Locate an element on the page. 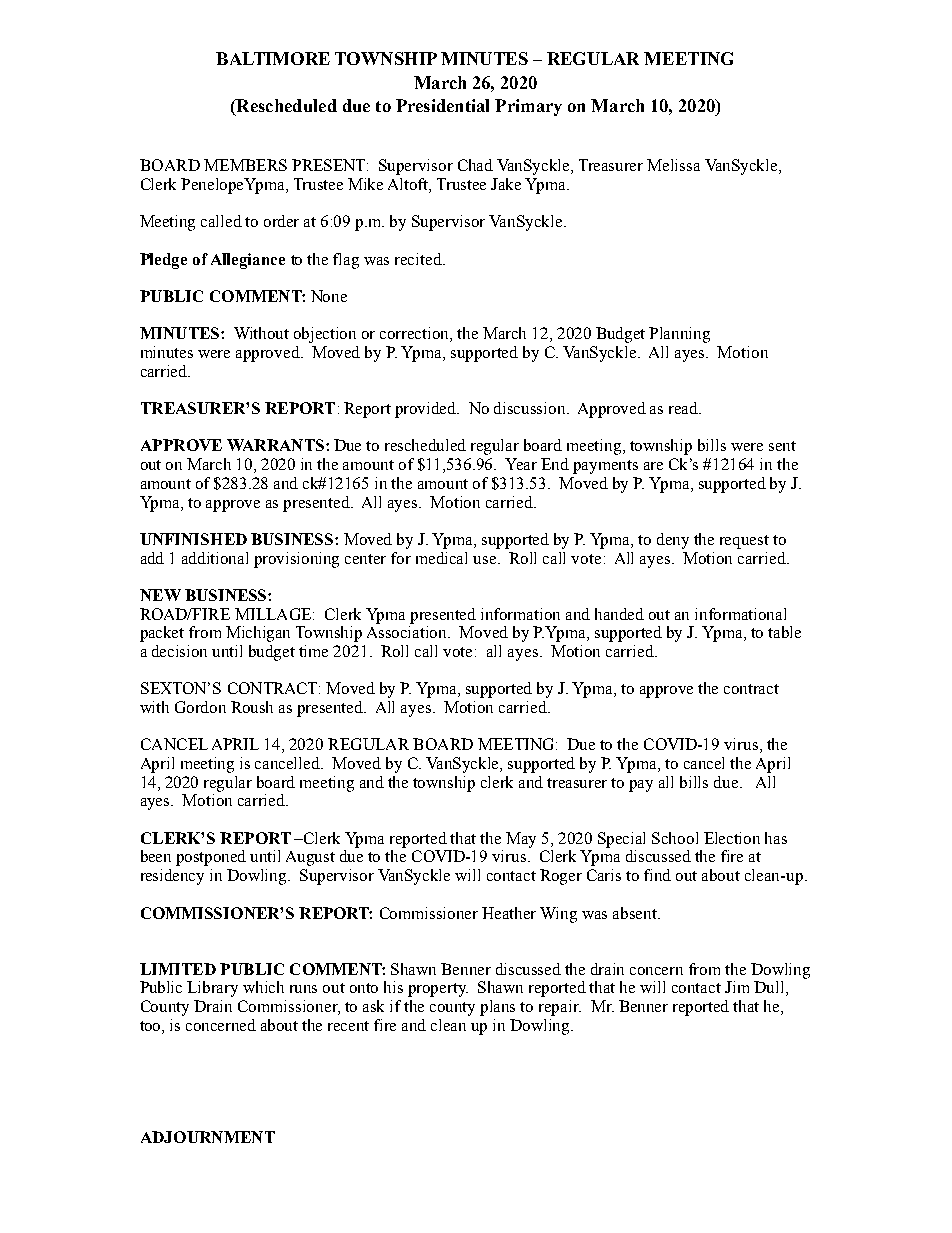 Image resolution: width=952 pixels, height=1233 pixels. Gordon is located at coordinates (200, 707).
